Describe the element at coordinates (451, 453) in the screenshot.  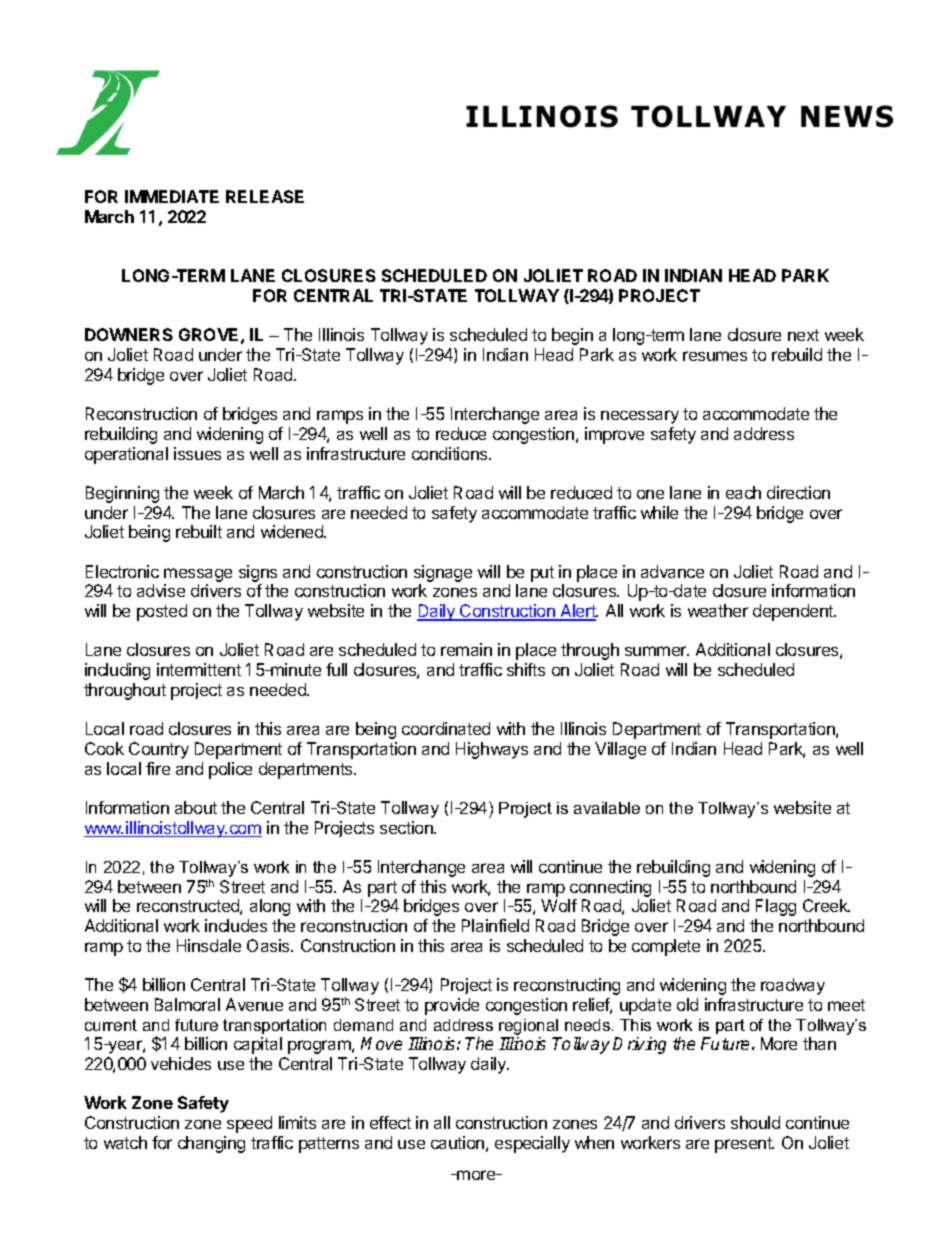
I see `conditions` at that location.
